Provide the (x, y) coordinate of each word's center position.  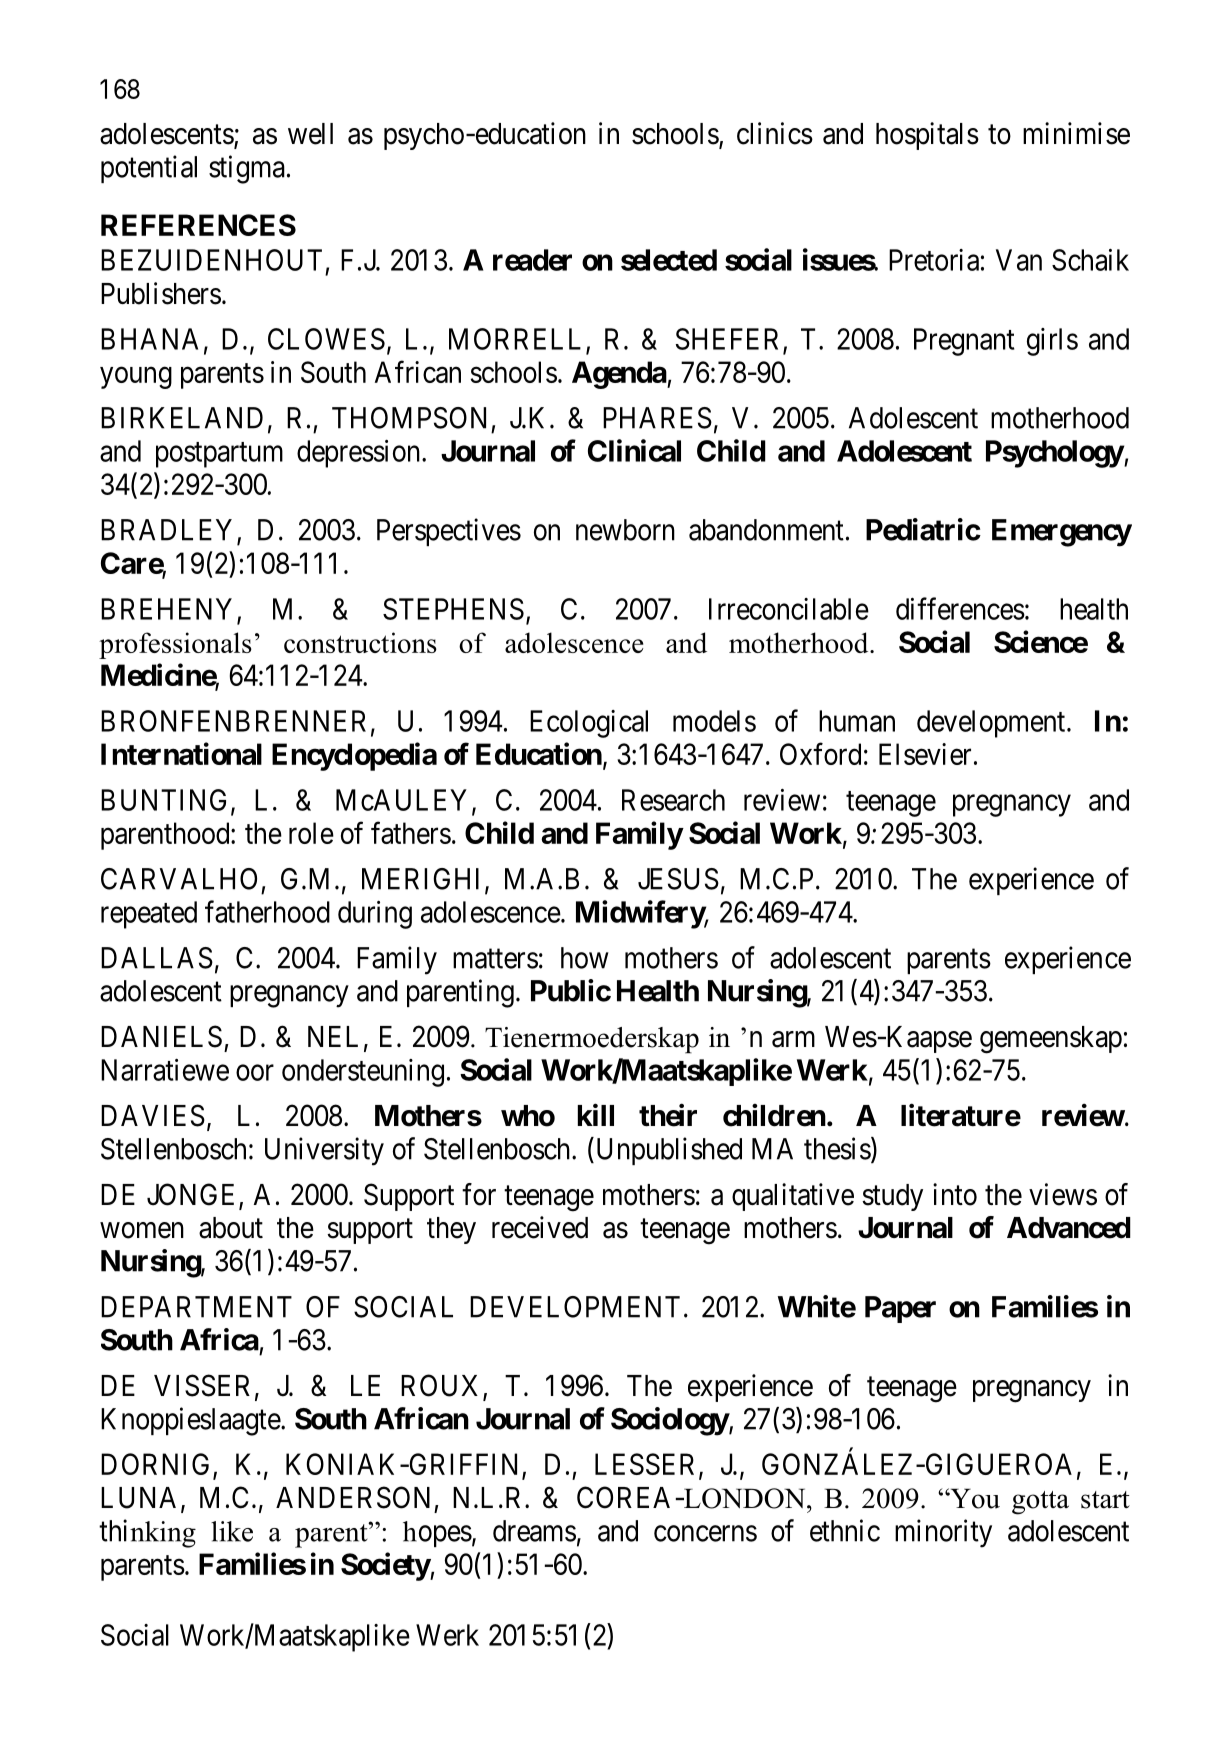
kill (596, 1115)
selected (669, 260)
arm (793, 1039)
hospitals (927, 136)
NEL (333, 1036)
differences (960, 608)
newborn (625, 530)
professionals (175, 645)
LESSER (647, 1465)
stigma (247, 169)
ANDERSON (353, 1497)
